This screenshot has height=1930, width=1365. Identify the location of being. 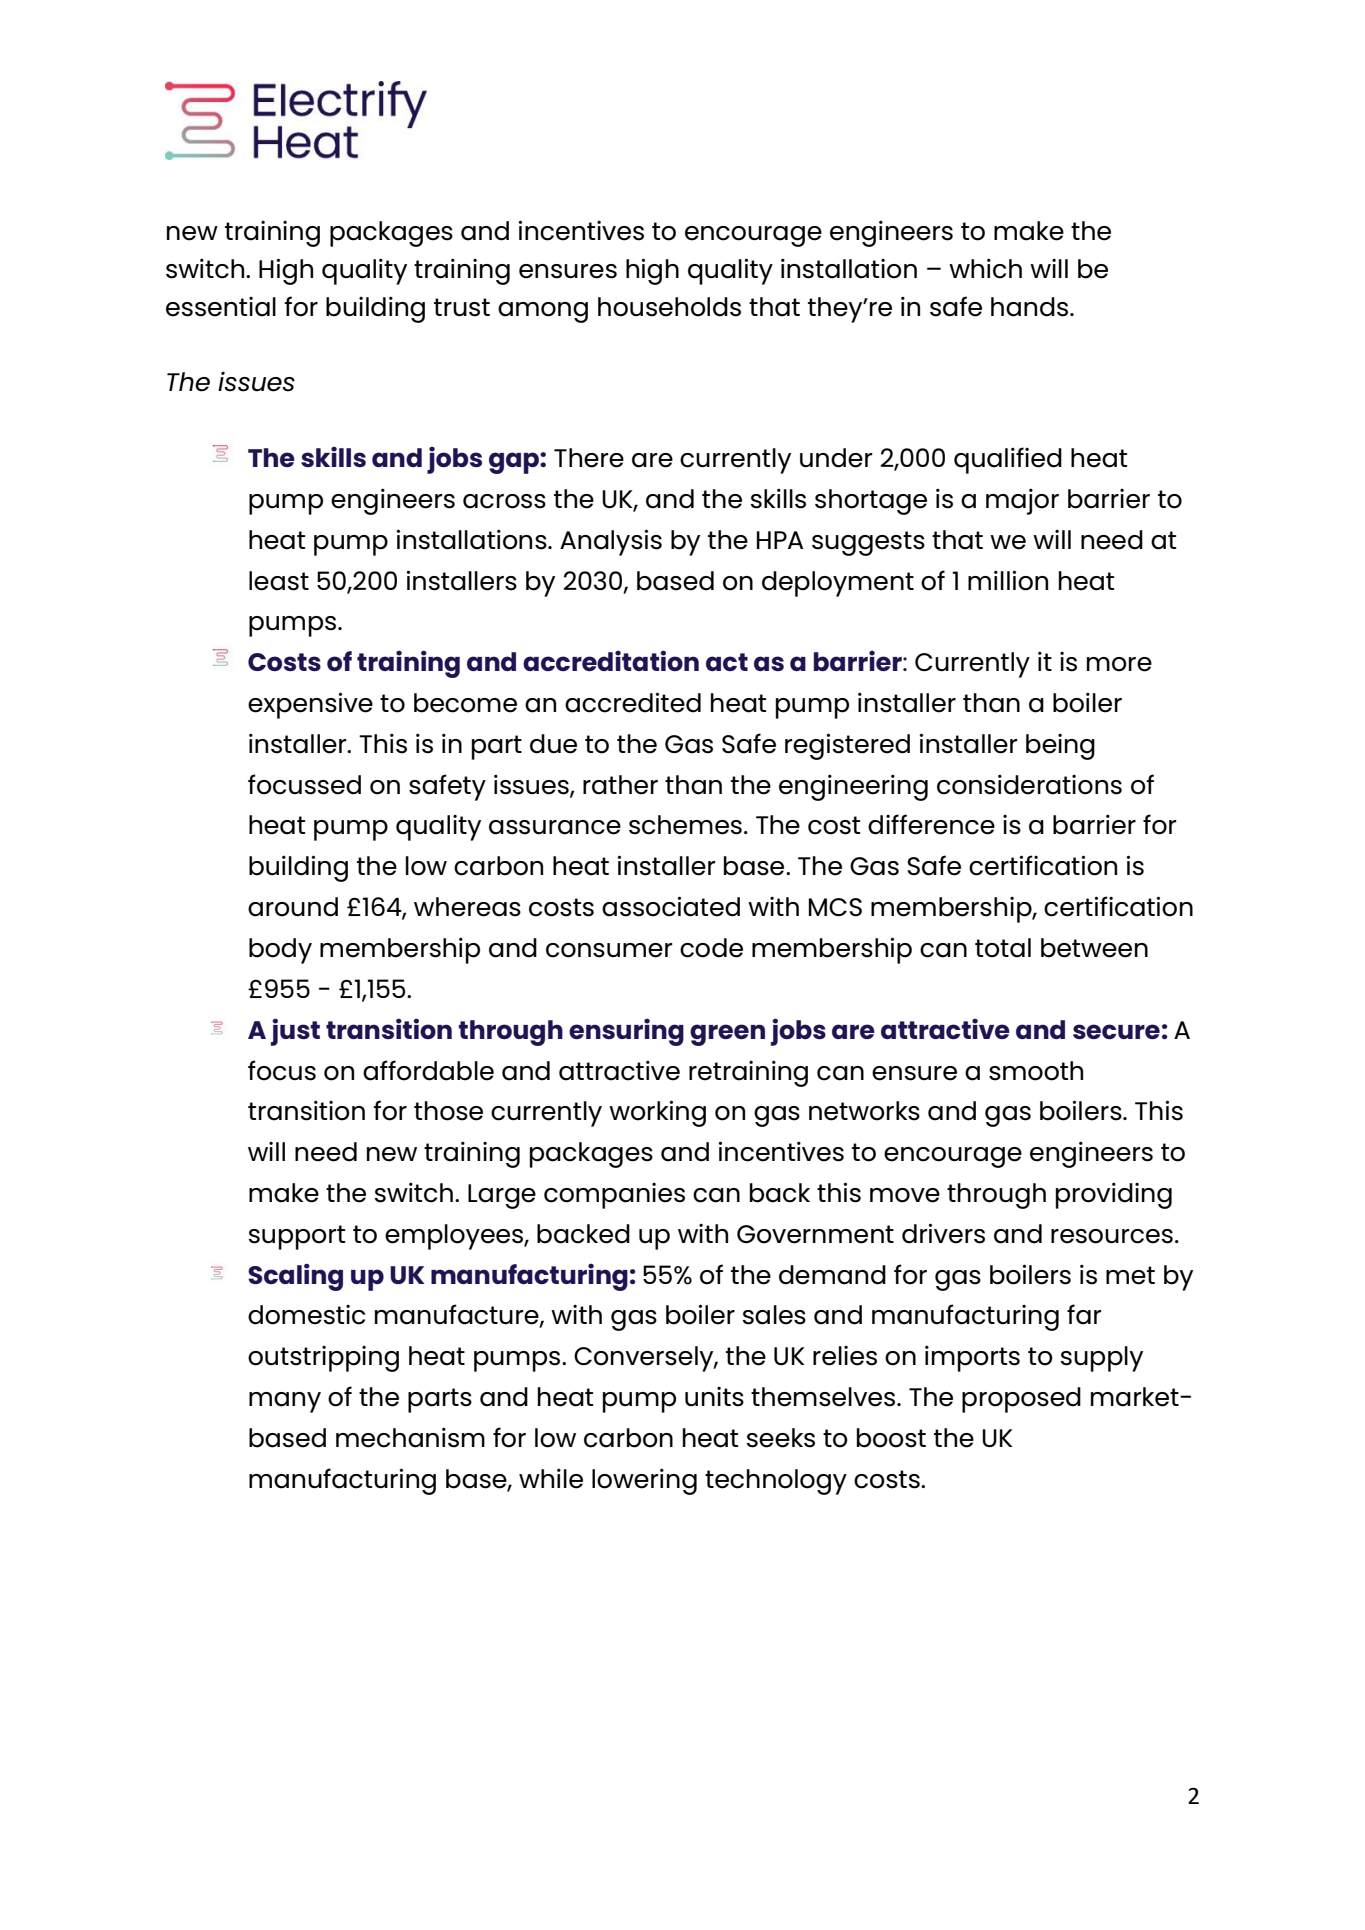
(1060, 747).
